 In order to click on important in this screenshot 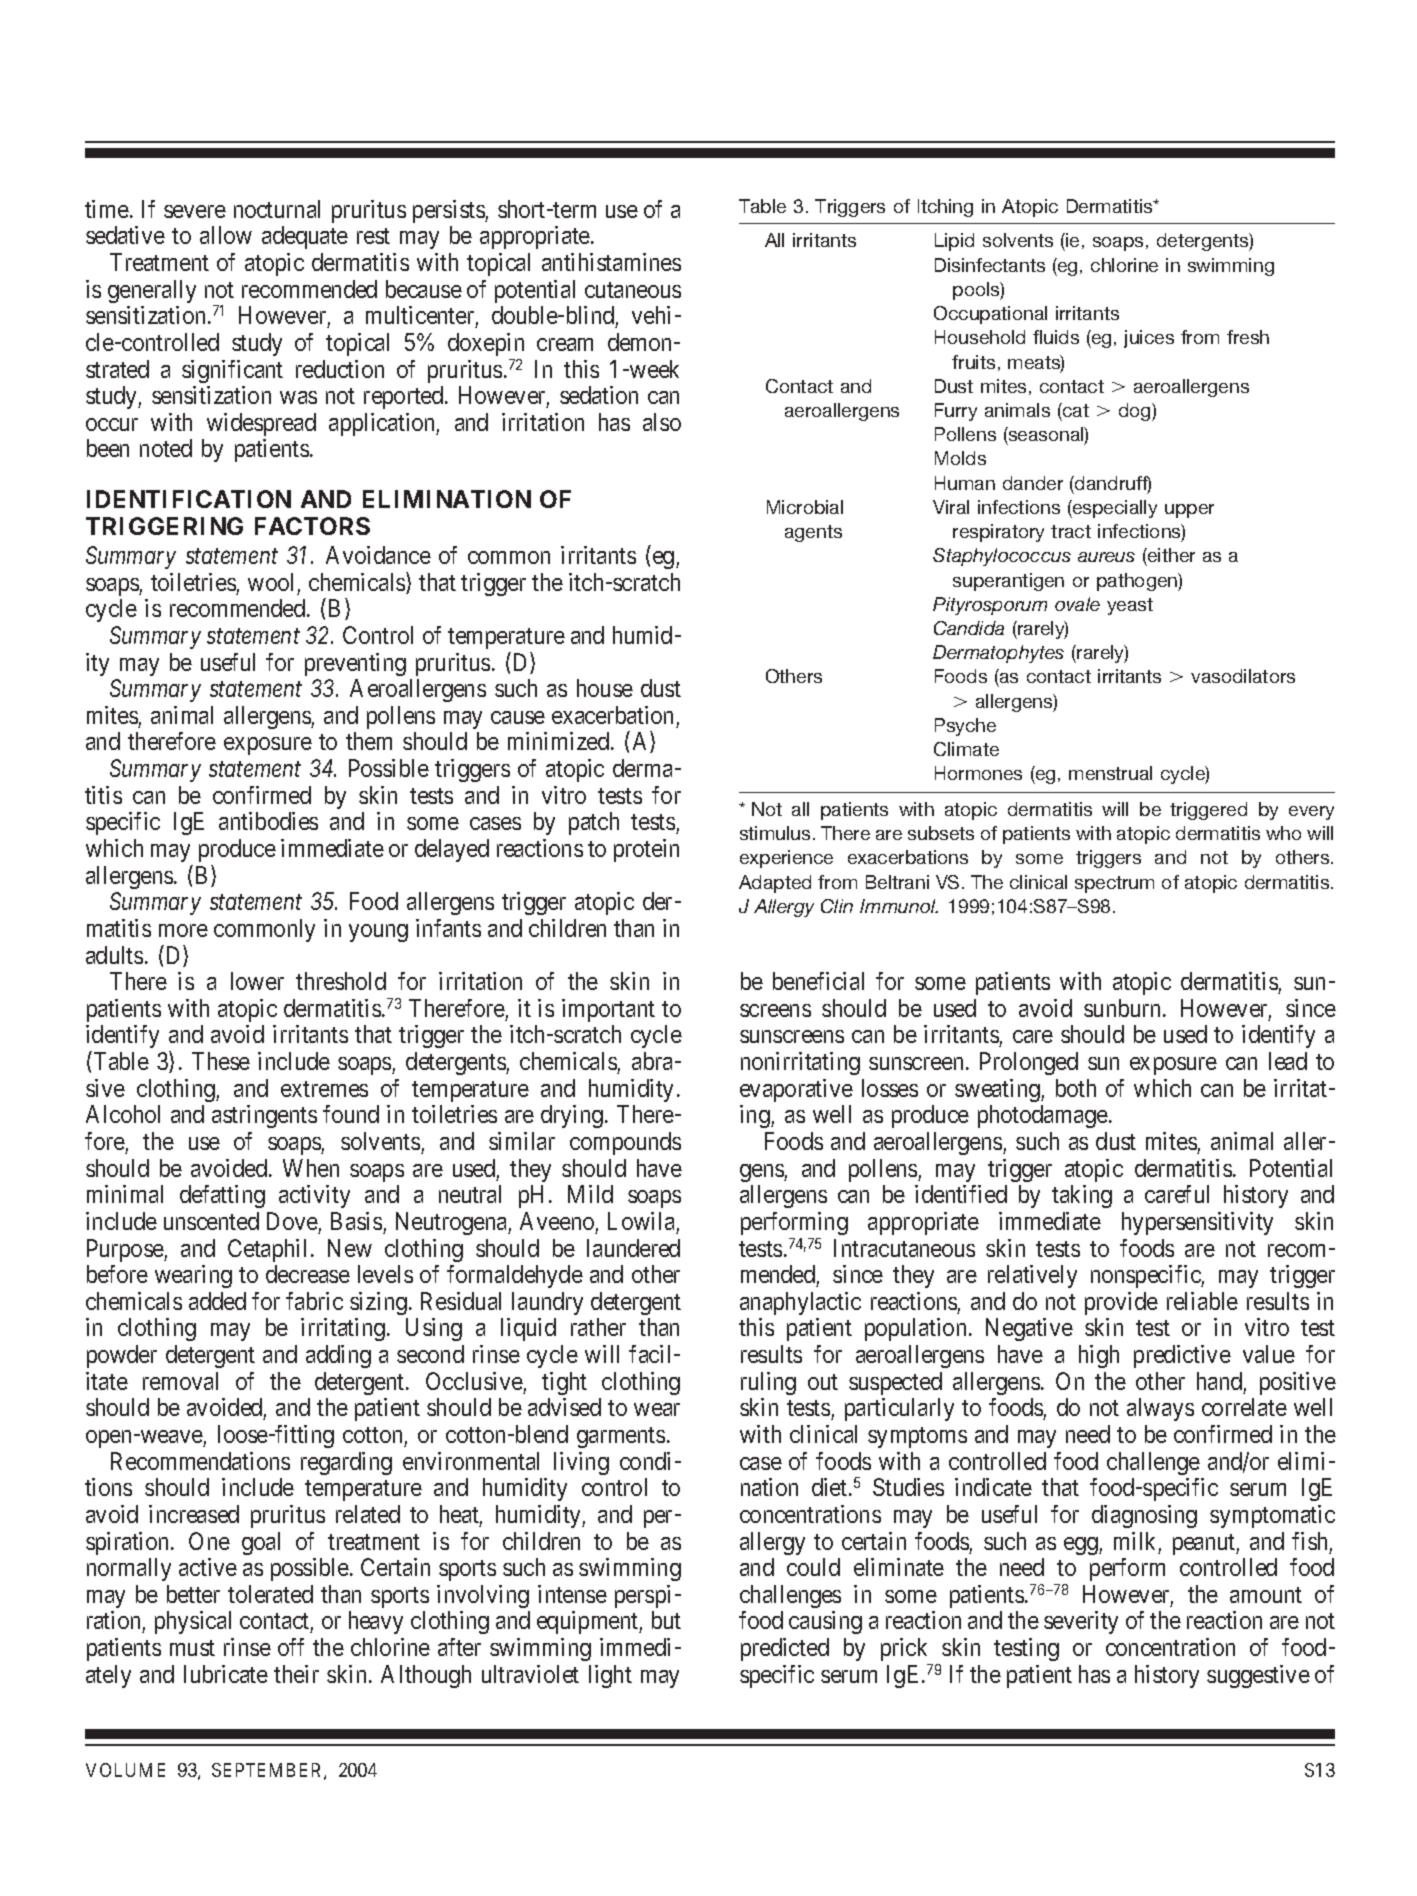, I will do `click(608, 1010)`.
